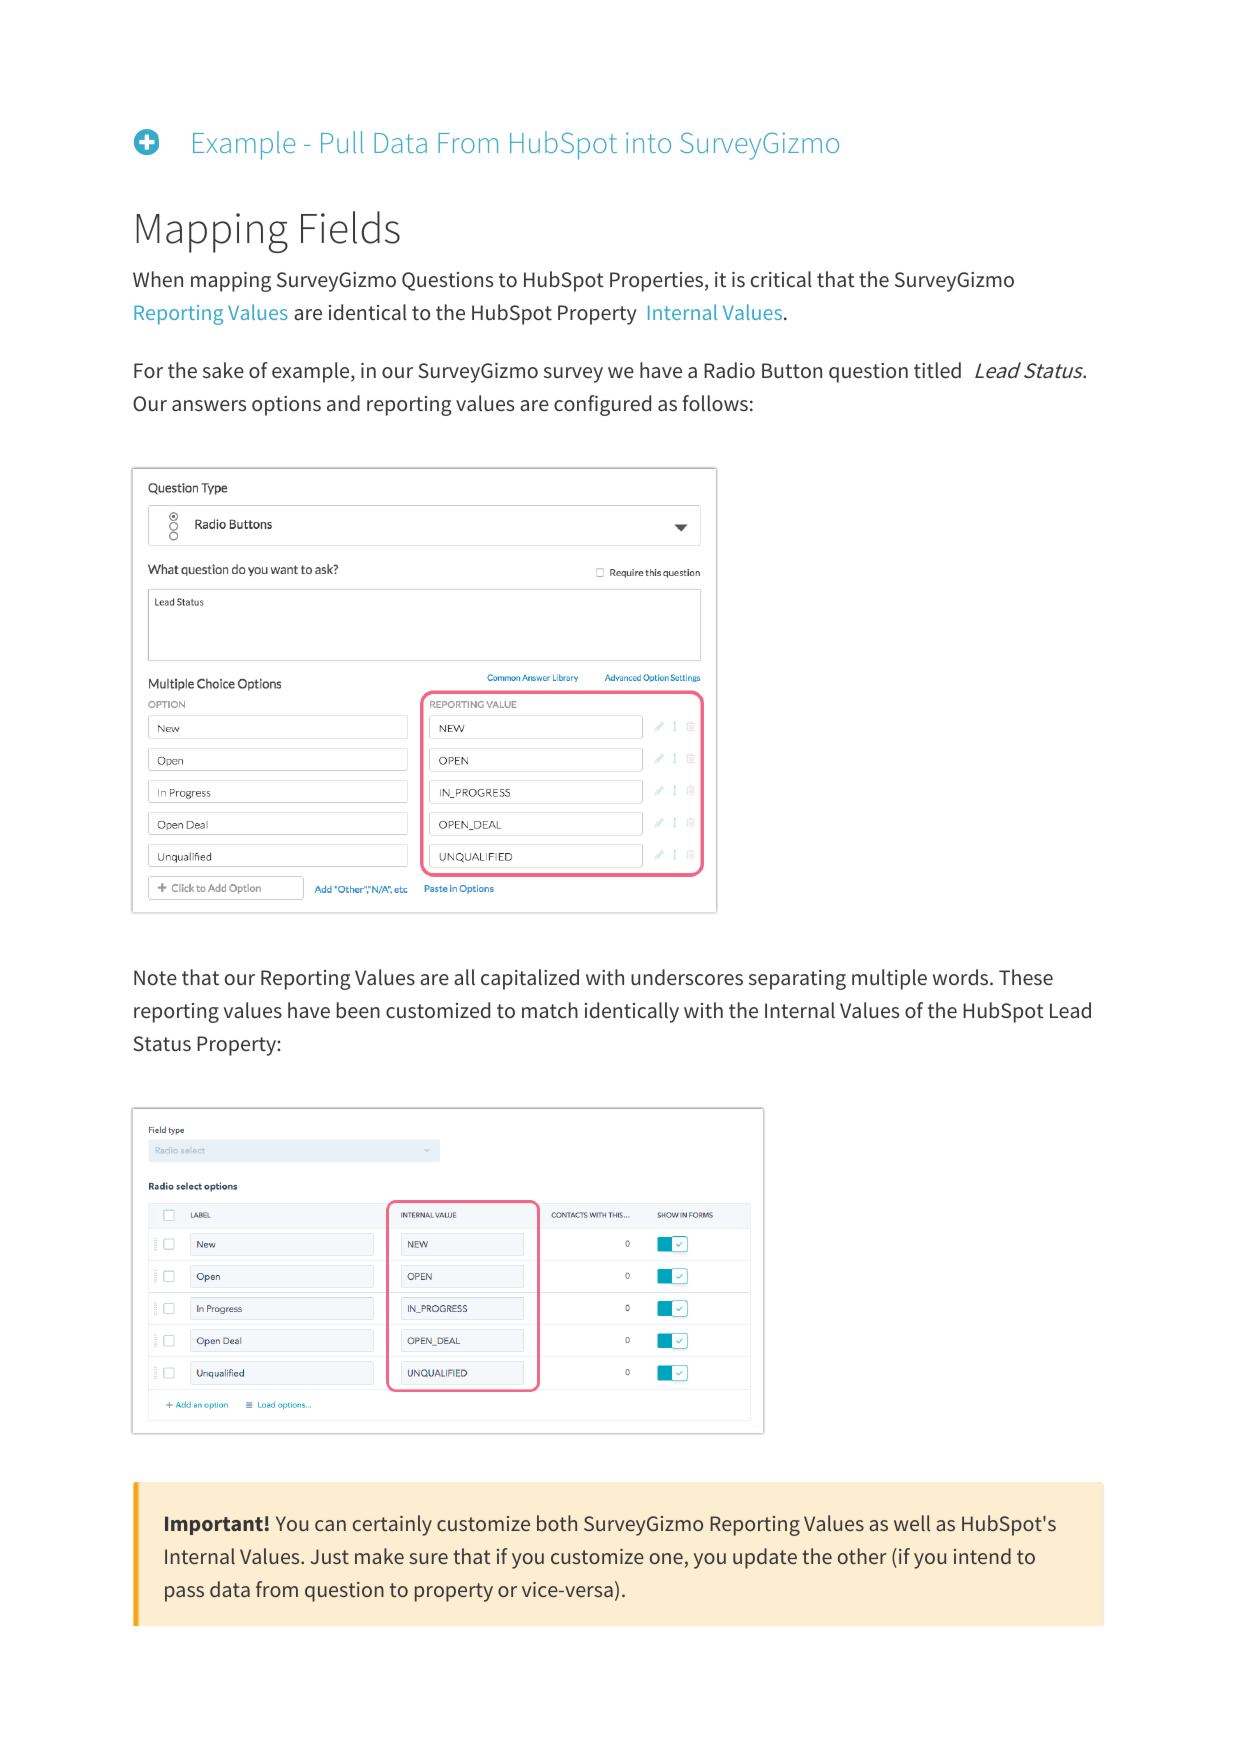 The height and width of the screenshot is (1744, 1233). What do you see at coordinates (286, 406) in the screenshot?
I see `options` at bounding box center [286, 406].
